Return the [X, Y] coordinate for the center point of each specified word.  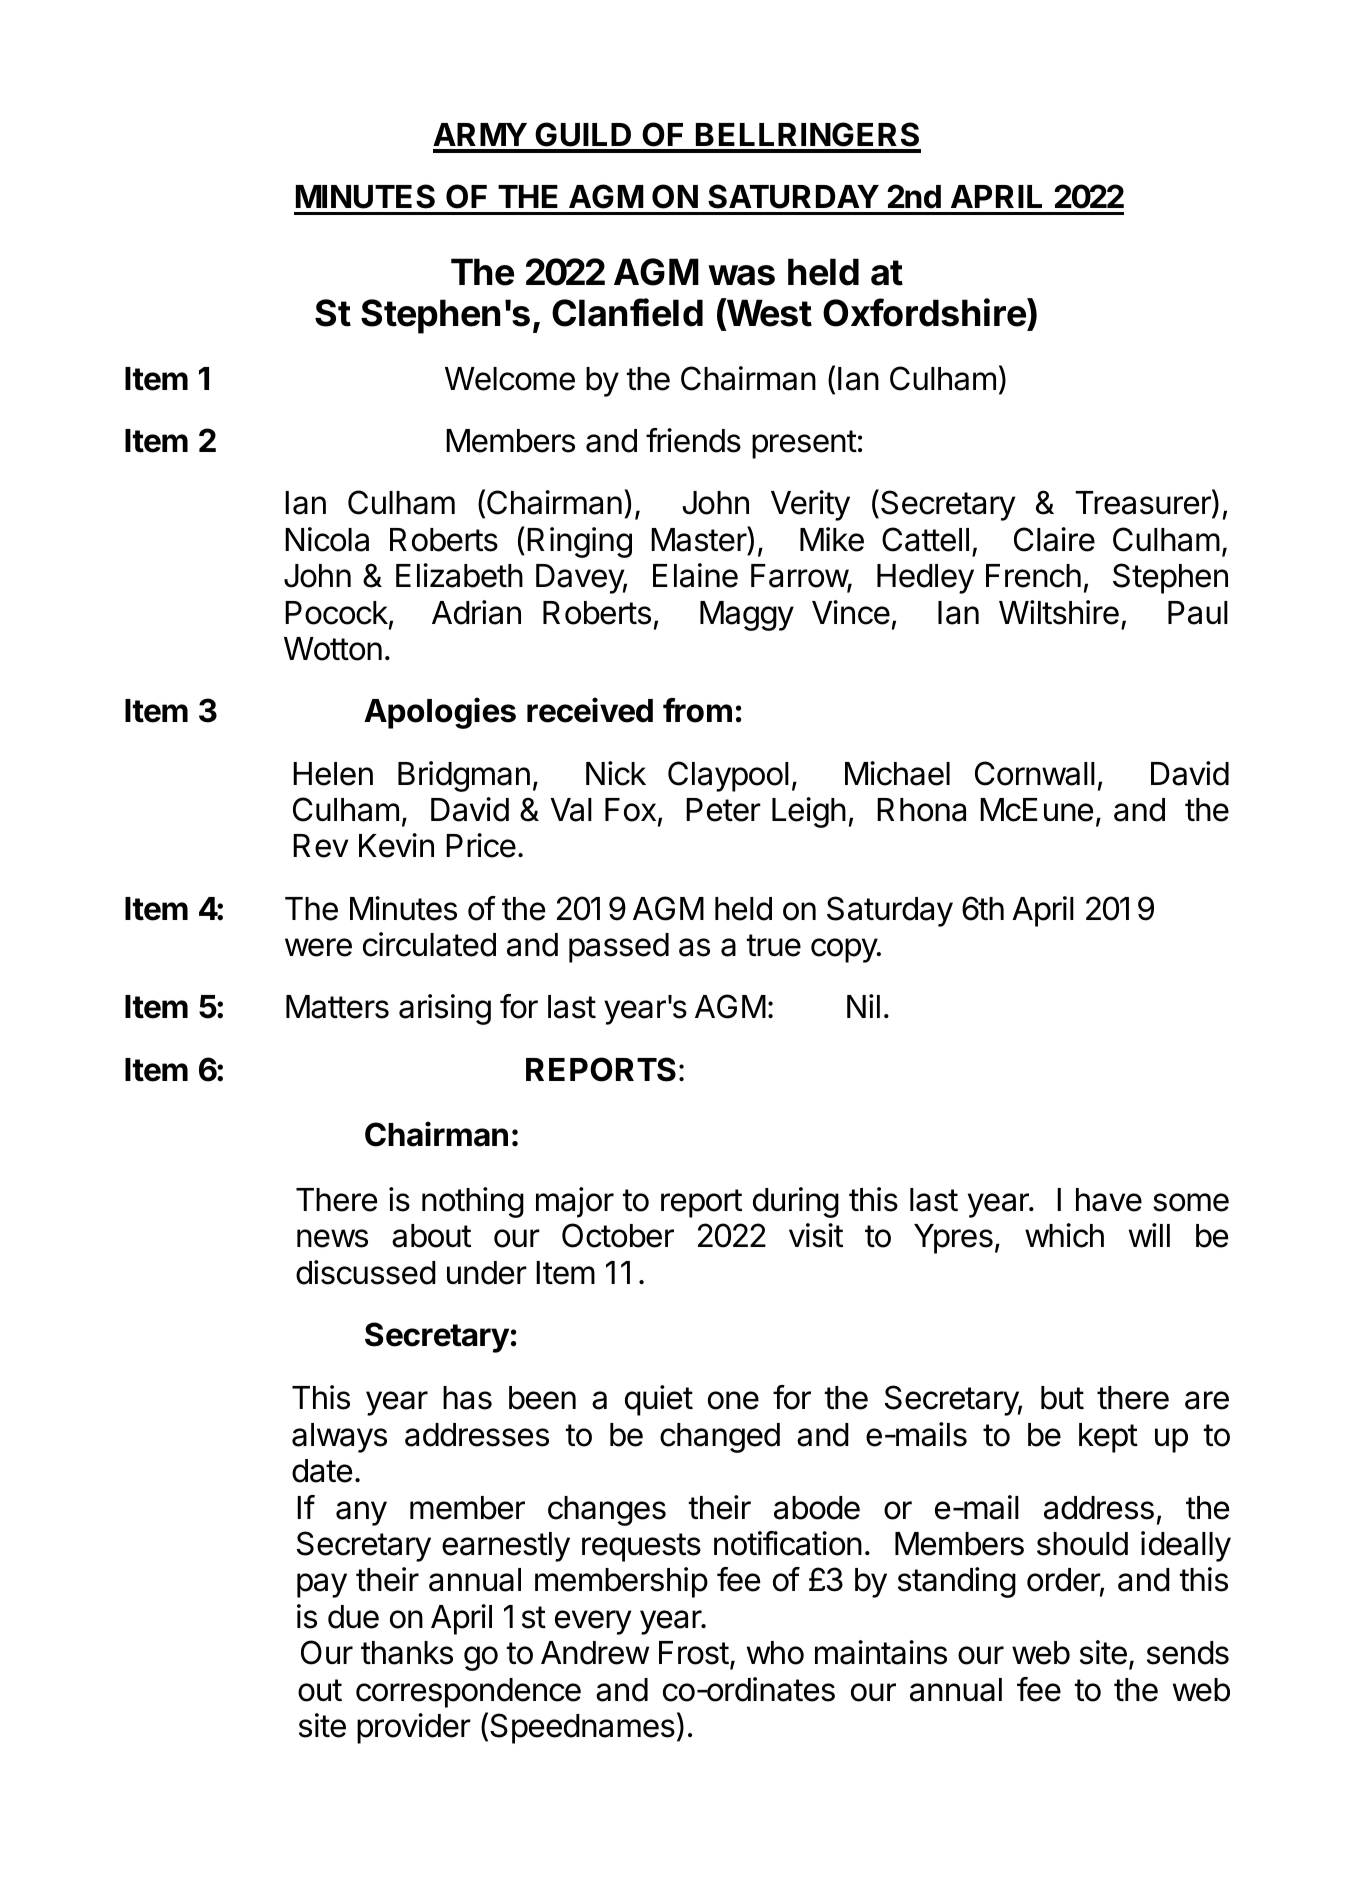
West [768, 314]
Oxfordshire [925, 314]
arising [445, 1009]
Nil [863, 1006]
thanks [407, 1653]
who [775, 1653]
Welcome [510, 379]
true [774, 945]
